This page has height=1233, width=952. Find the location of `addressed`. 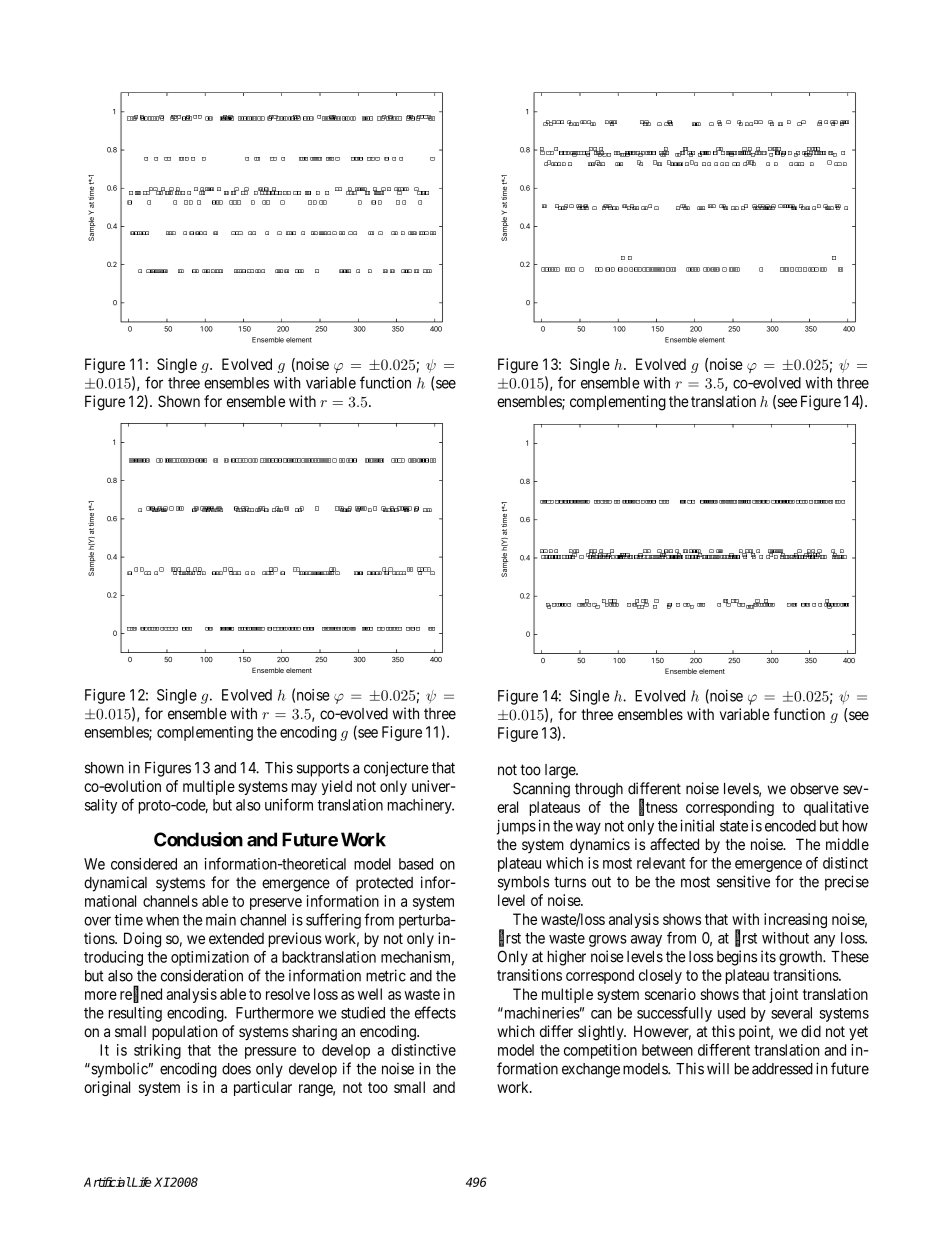

addressed is located at coordinates (782, 1069).
